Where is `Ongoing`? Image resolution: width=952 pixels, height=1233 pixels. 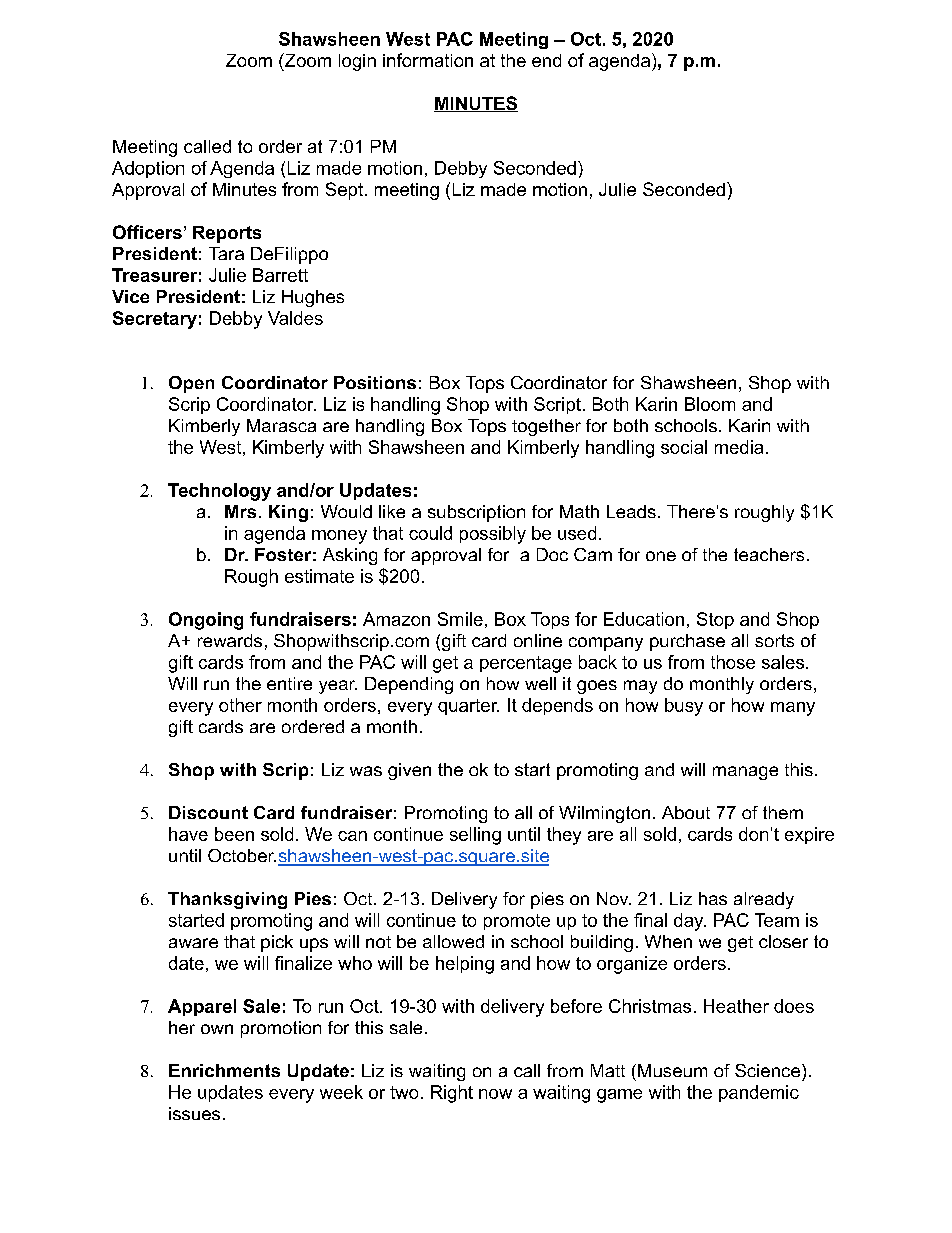
Ongoing is located at coordinates (206, 621).
